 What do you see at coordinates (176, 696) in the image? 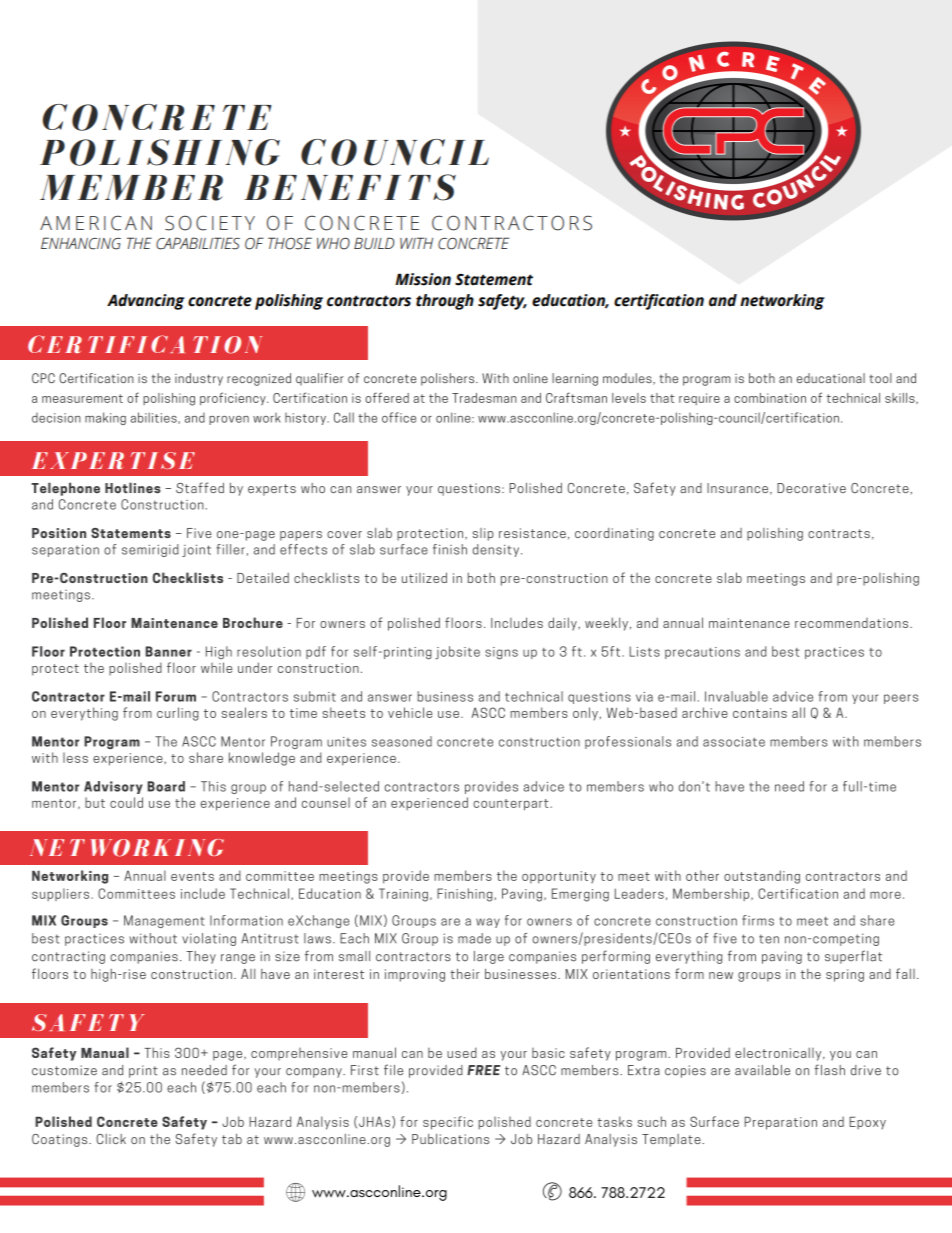
I see `Forum` at bounding box center [176, 696].
